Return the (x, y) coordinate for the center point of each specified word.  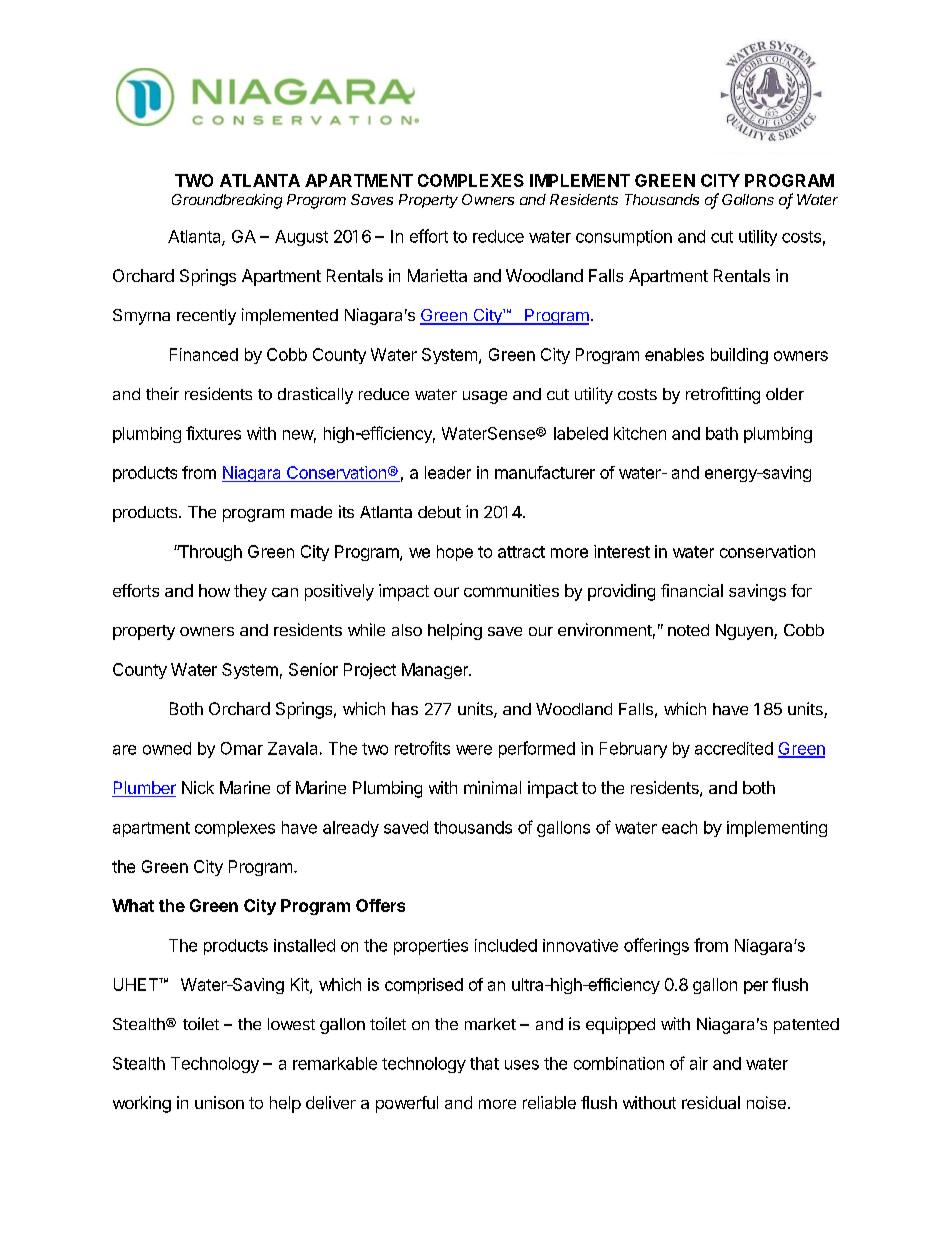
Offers (380, 905)
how (214, 590)
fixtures (213, 433)
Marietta (437, 275)
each (679, 827)
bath (722, 433)
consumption (624, 238)
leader (448, 472)
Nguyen (745, 632)
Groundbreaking (227, 201)
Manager (436, 671)
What (133, 905)
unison (219, 1102)
